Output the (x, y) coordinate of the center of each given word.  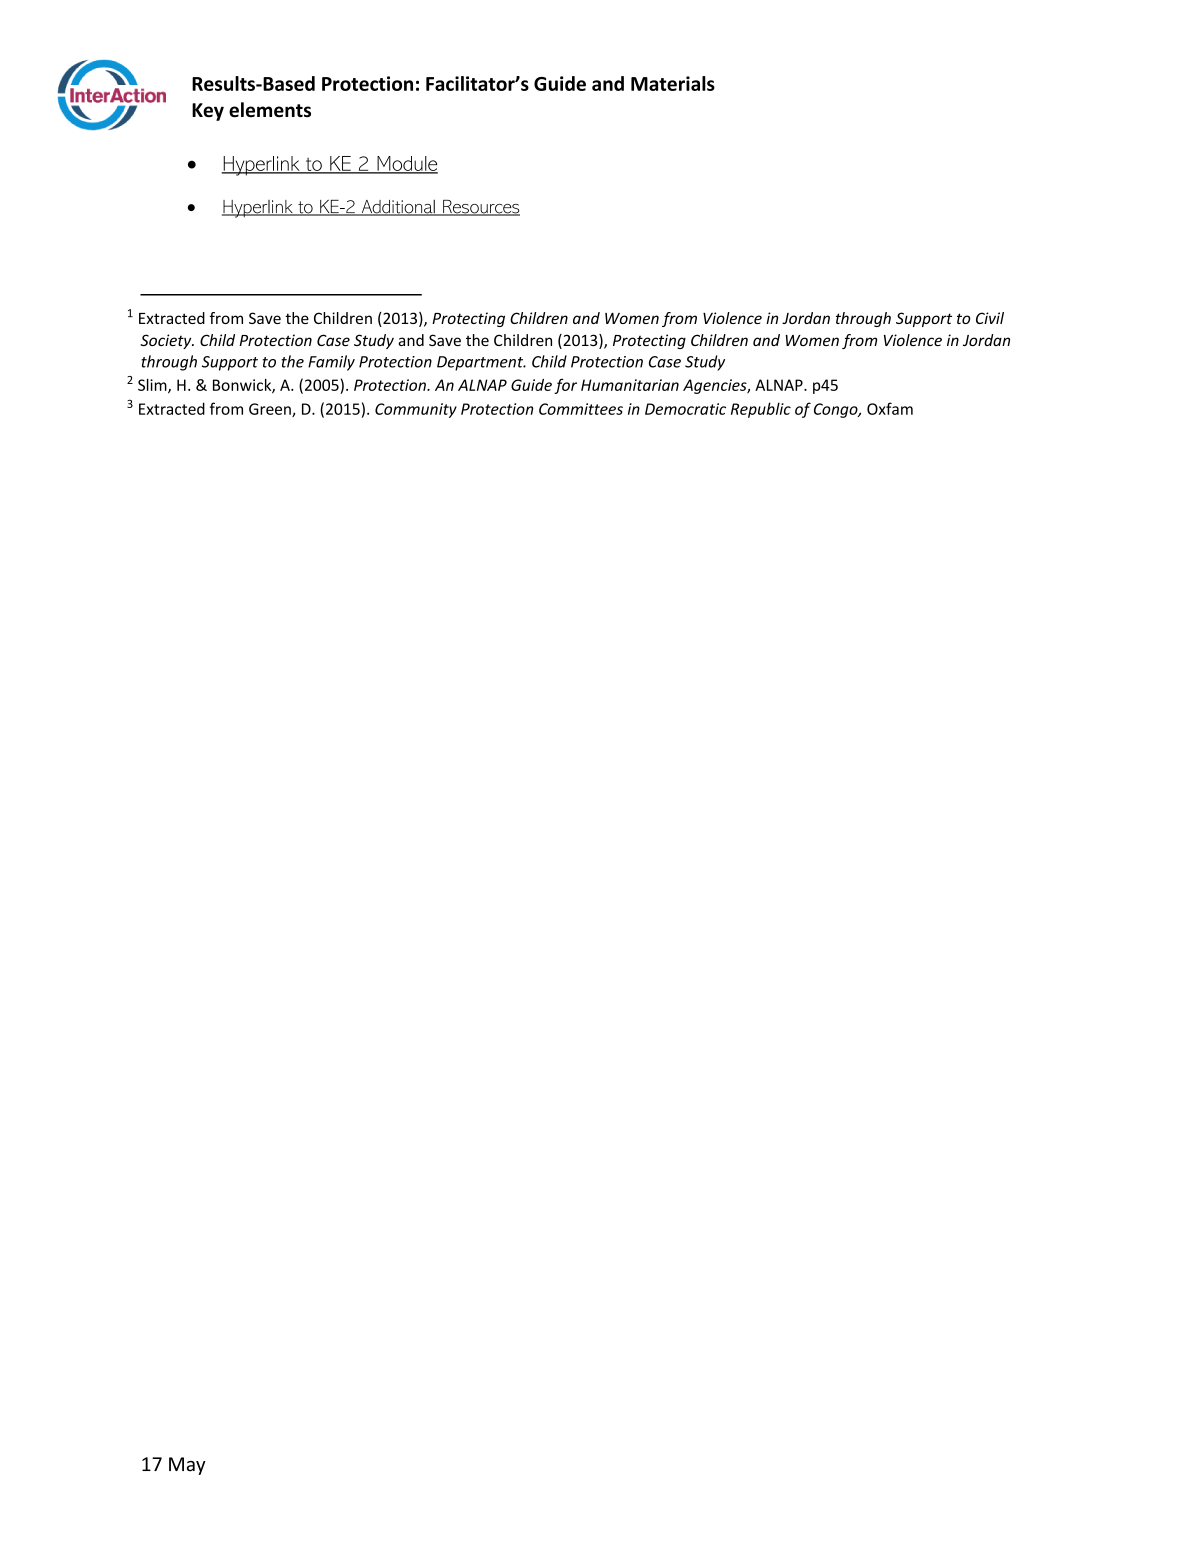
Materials (673, 83)
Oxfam (890, 408)
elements (270, 110)
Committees (581, 409)
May (187, 1466)
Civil (990, 318)
